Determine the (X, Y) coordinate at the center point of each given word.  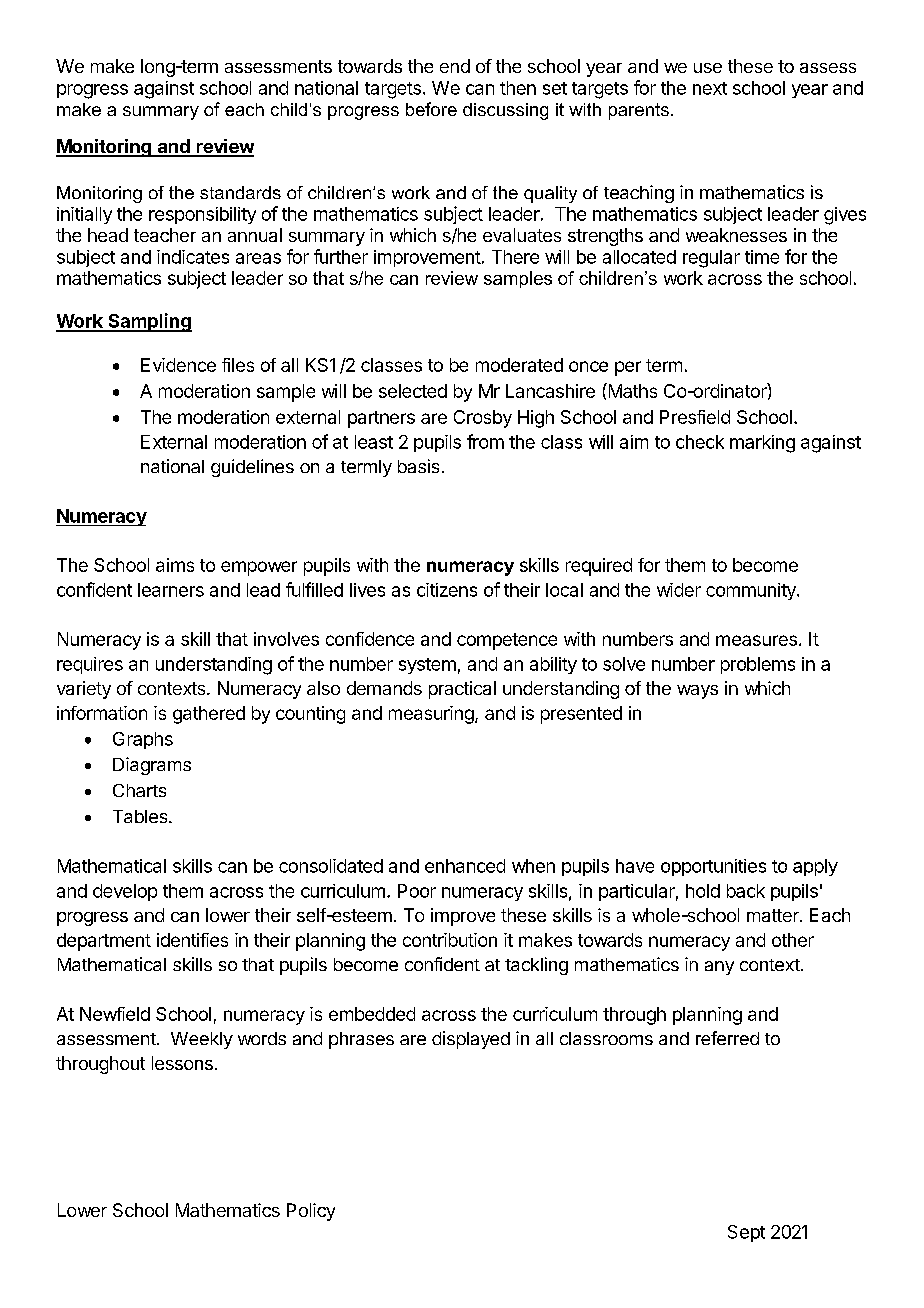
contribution (450, 940)
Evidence (178, 365)
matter (774, 915)
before (431, 109)
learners (171, 590)
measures (756, 640)
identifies (192, 940)
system (427, 666)
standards (240, 192)
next (710, 88)
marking (762, 444)
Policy (311, 1212)
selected (413, 391)
